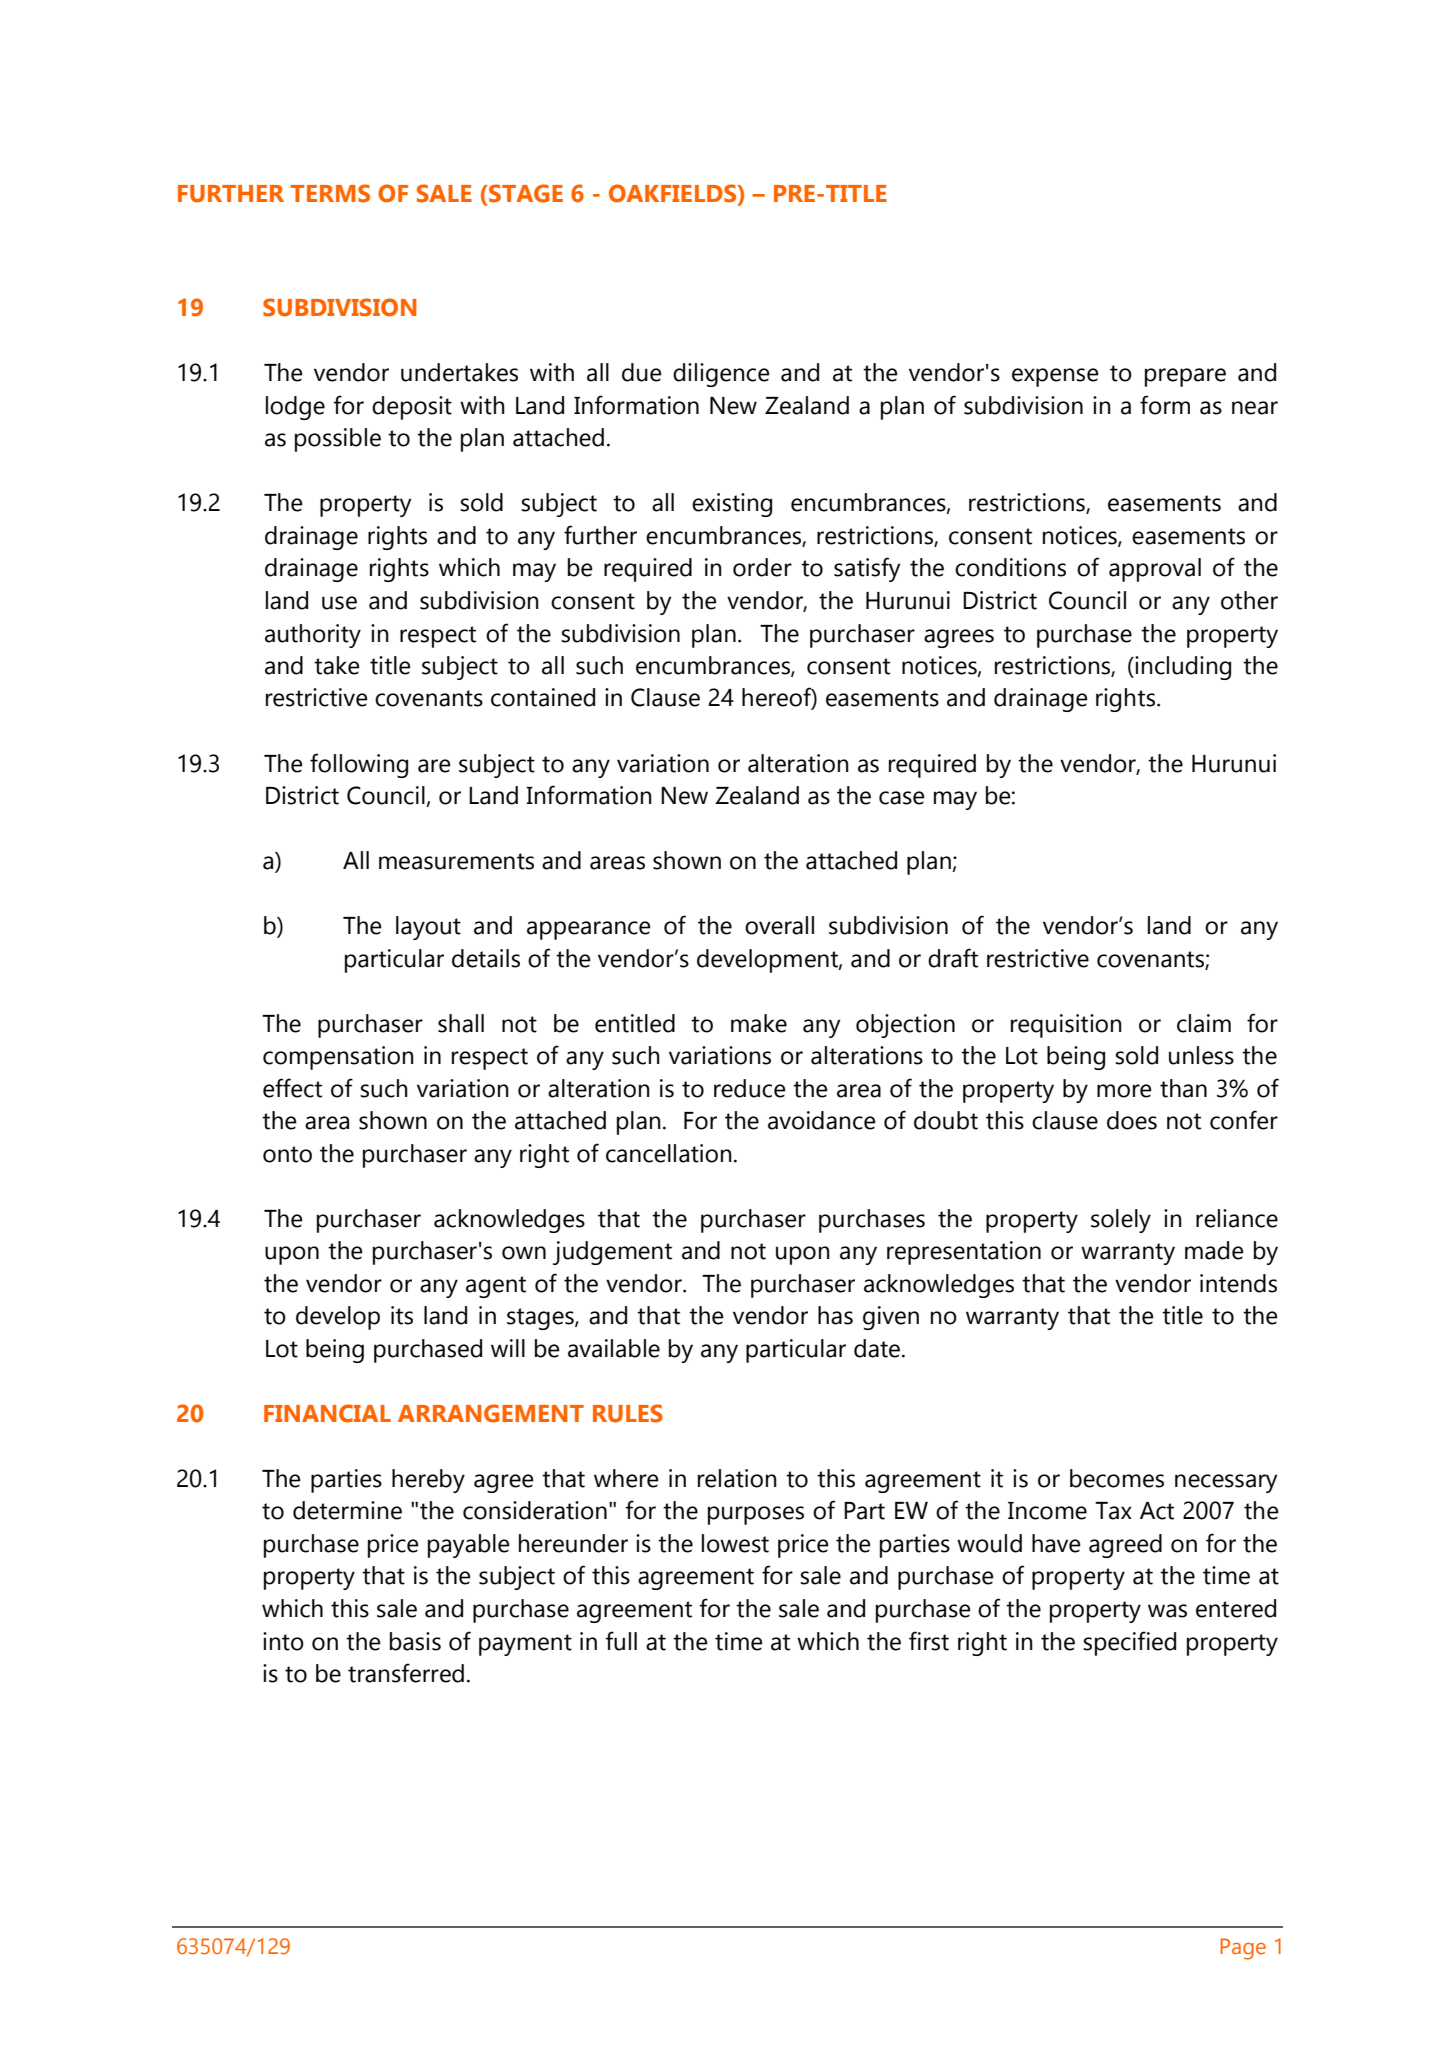  I want to click on more, so click(1124, 1091).
